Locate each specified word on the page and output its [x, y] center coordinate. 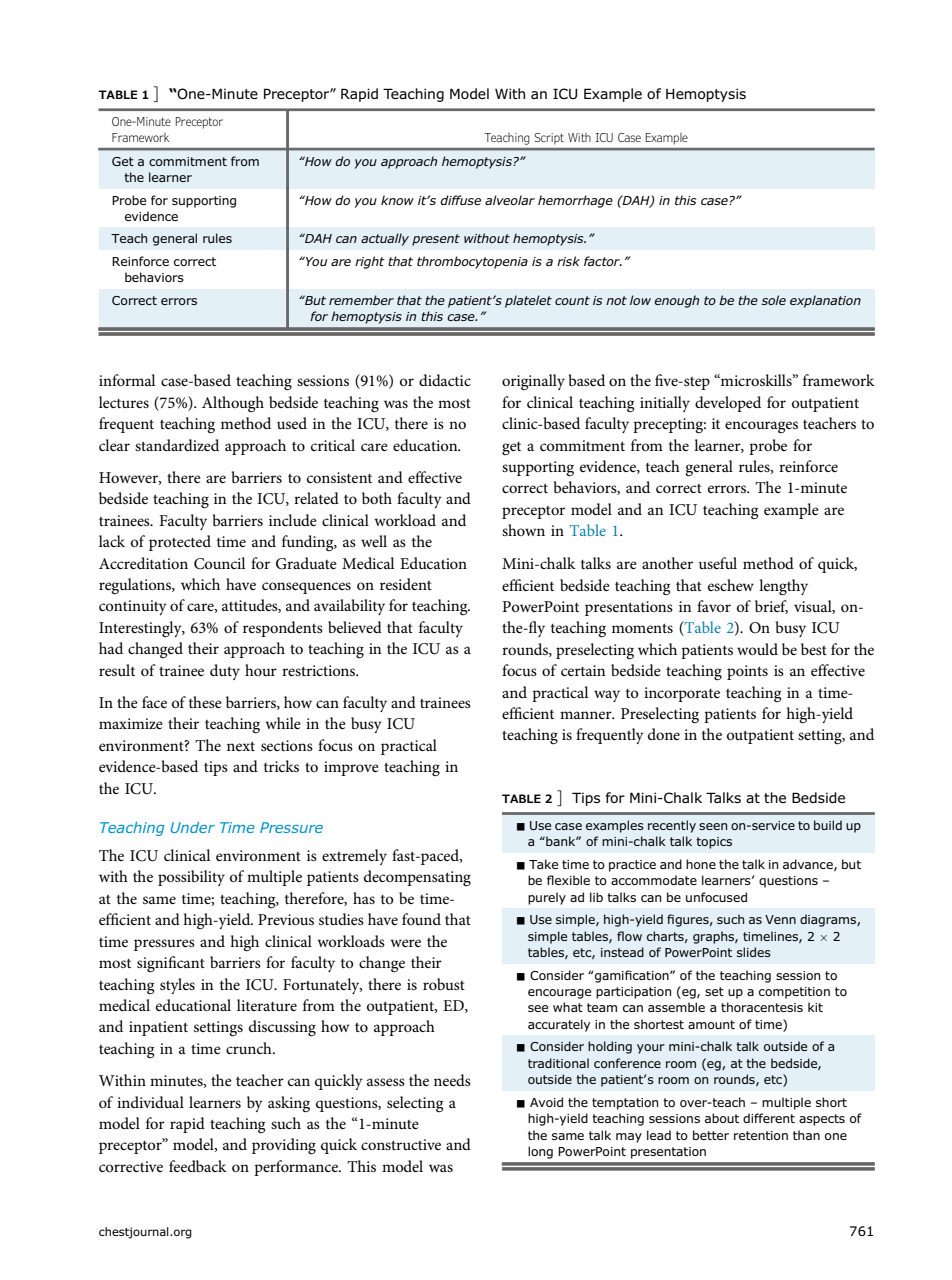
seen [713, 826]
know [397, 200]
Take [543, 864]
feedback [198, 1166]
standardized [177, 445]
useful [718, 563]
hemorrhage [575, 201]
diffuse [460, 200]
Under [193, 827]
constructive [401, 1144]
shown [523, 530]
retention [761, 1135]
